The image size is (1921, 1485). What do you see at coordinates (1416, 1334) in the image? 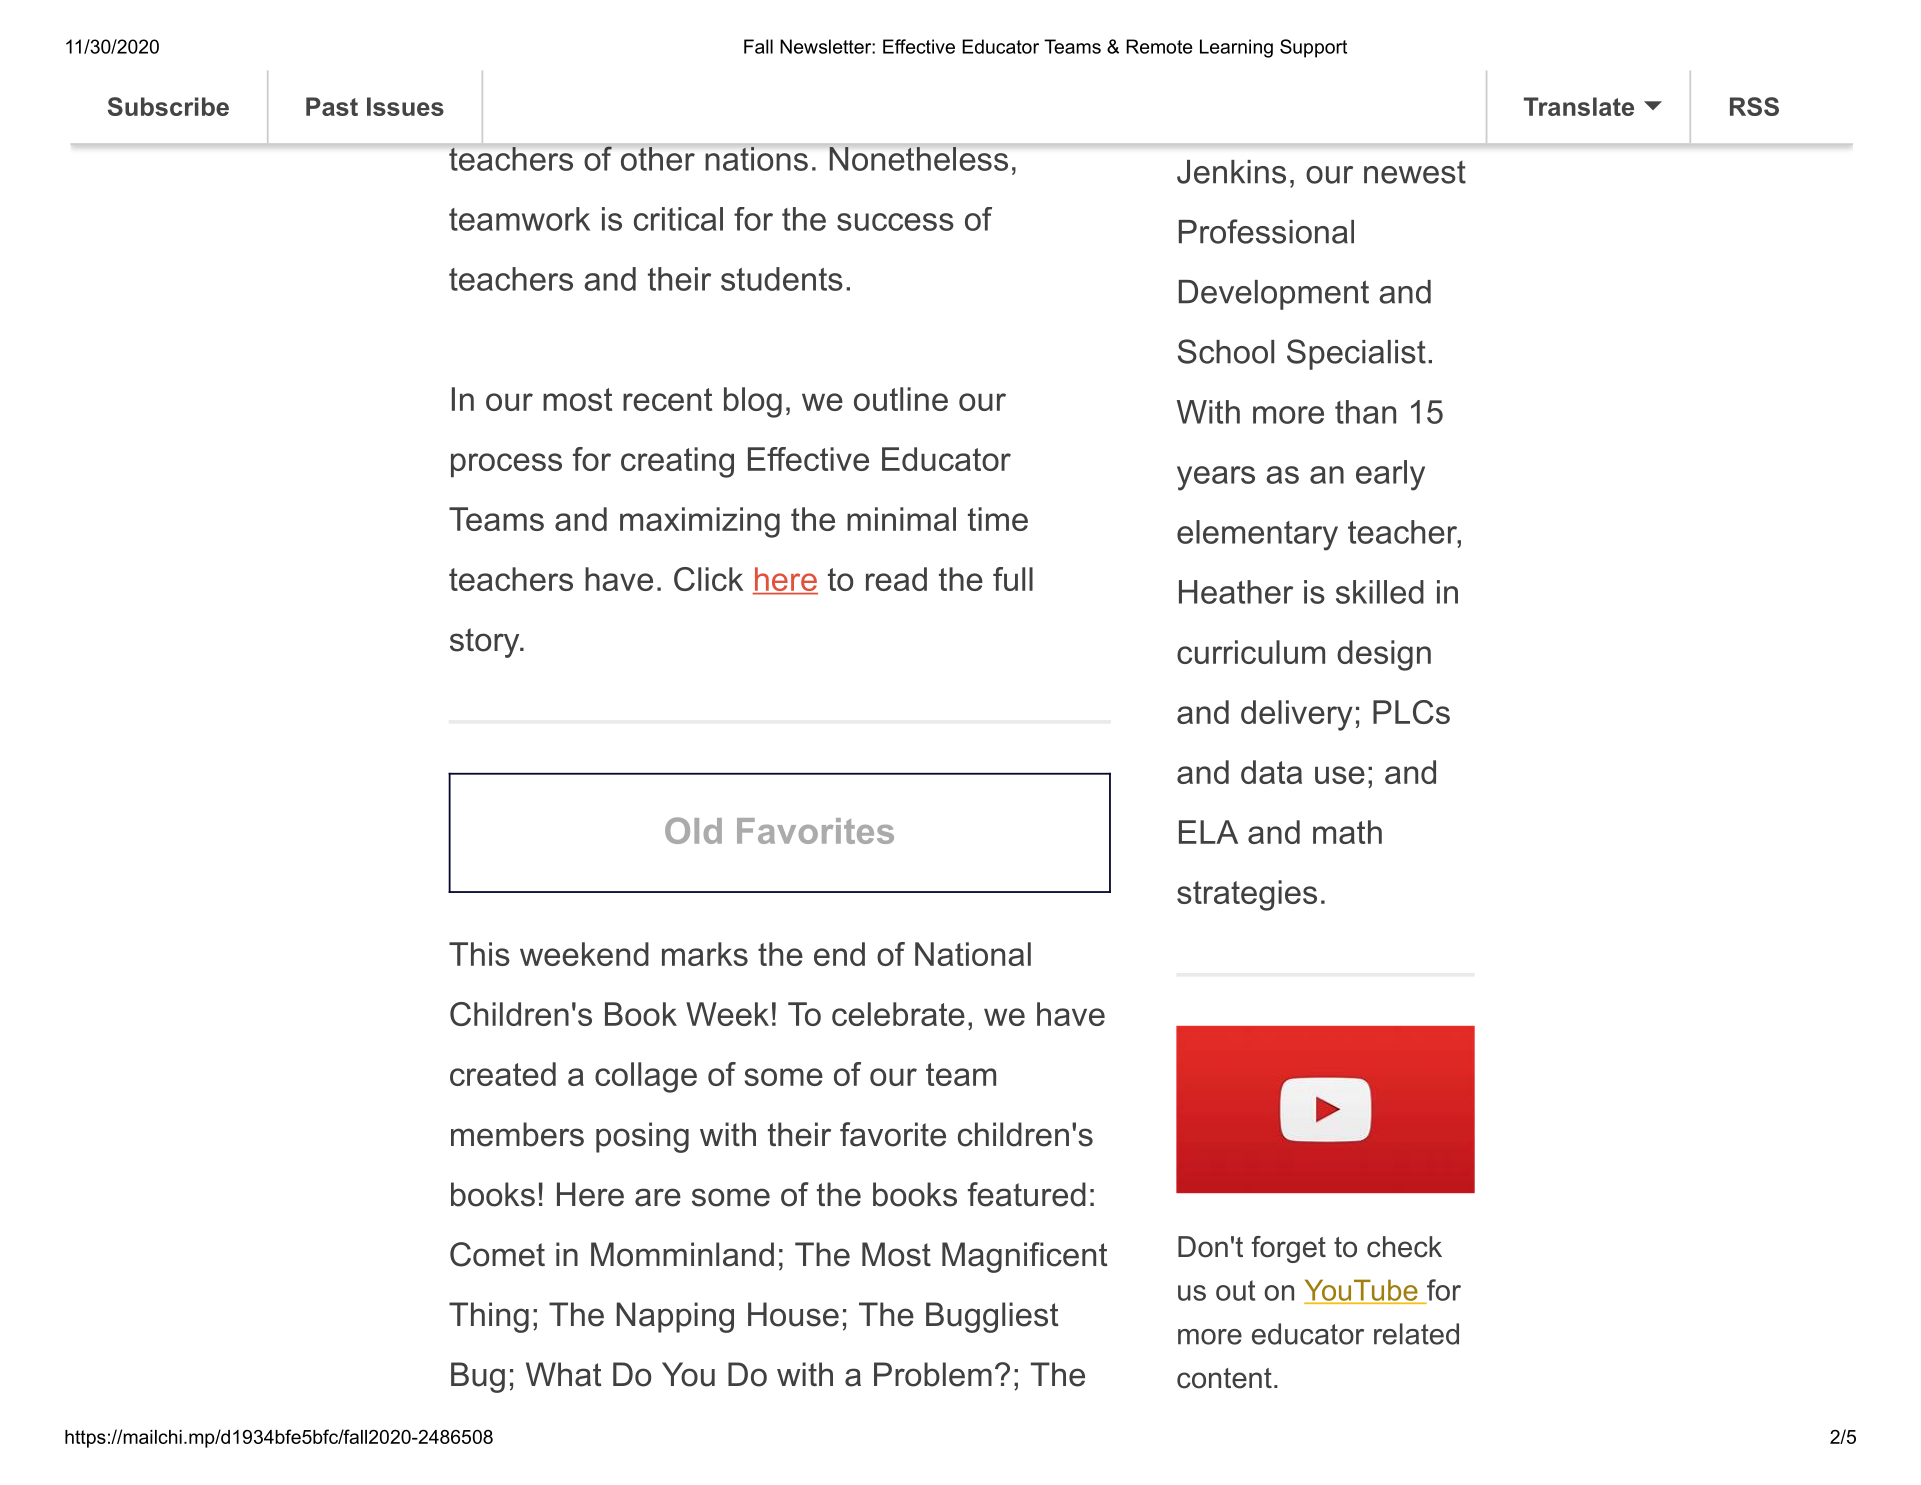
I see `related` at bounding box center [1416, 1334].
